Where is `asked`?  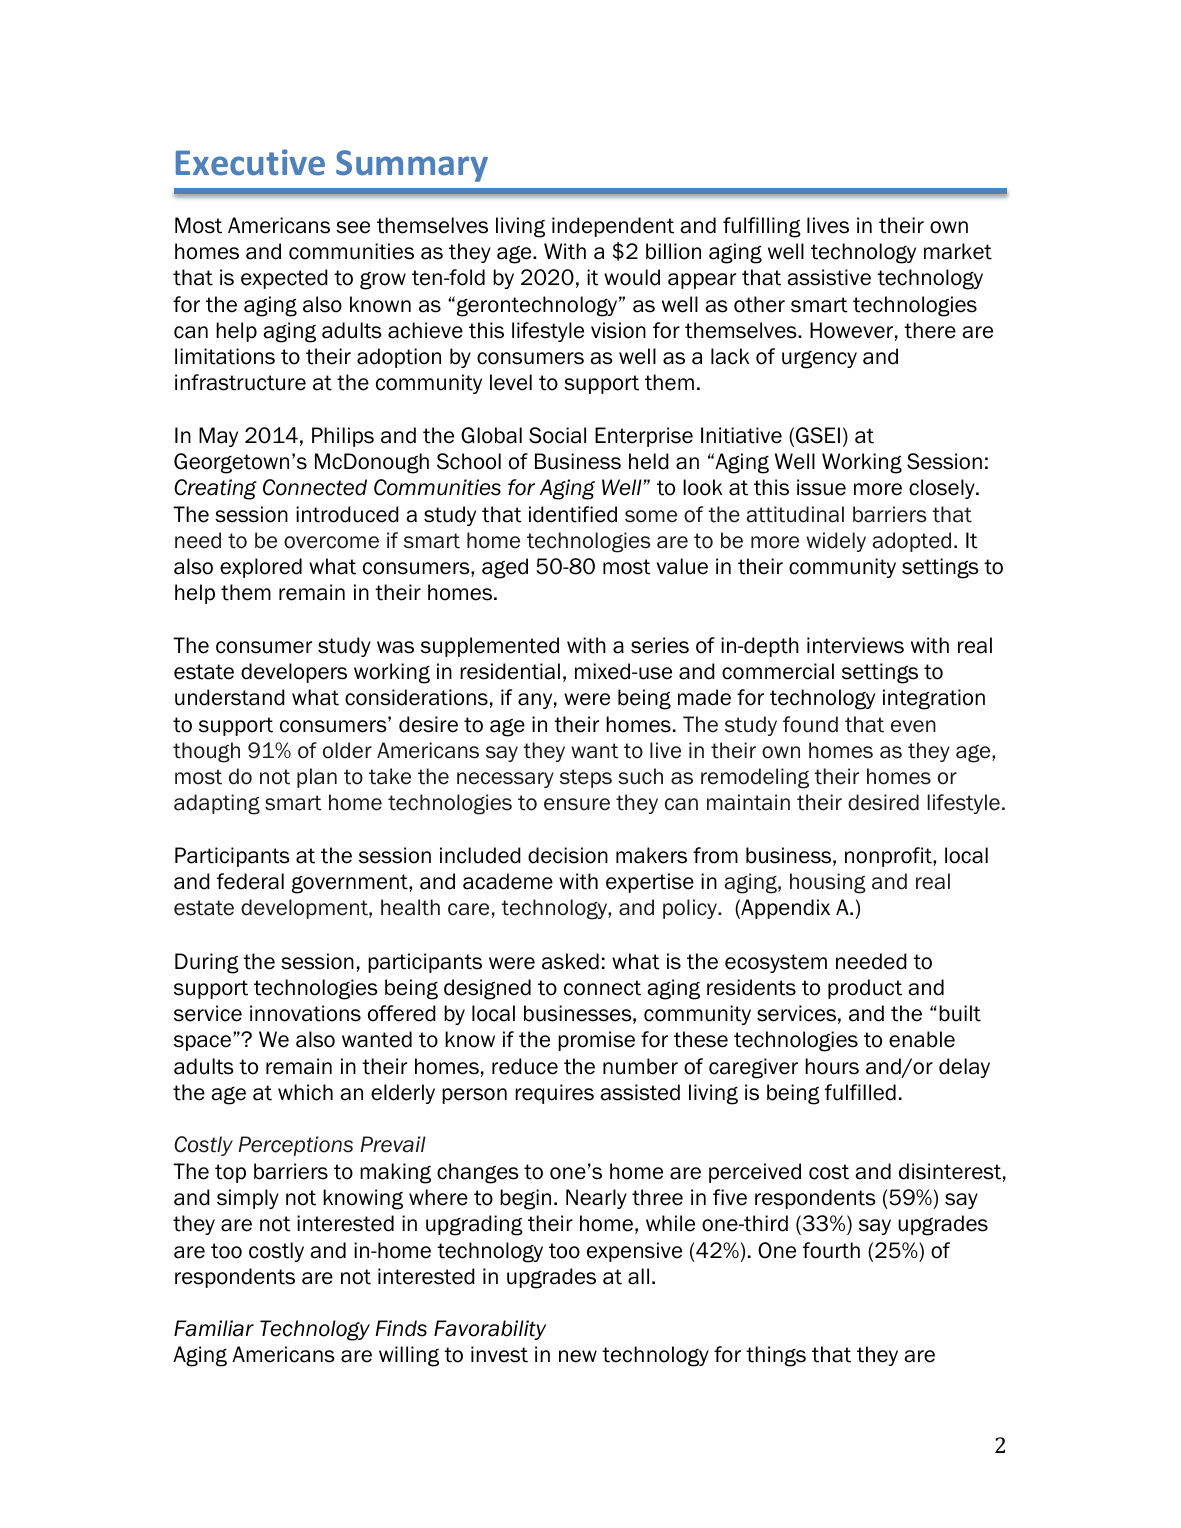
asked is located at coordinates (570, 961).
